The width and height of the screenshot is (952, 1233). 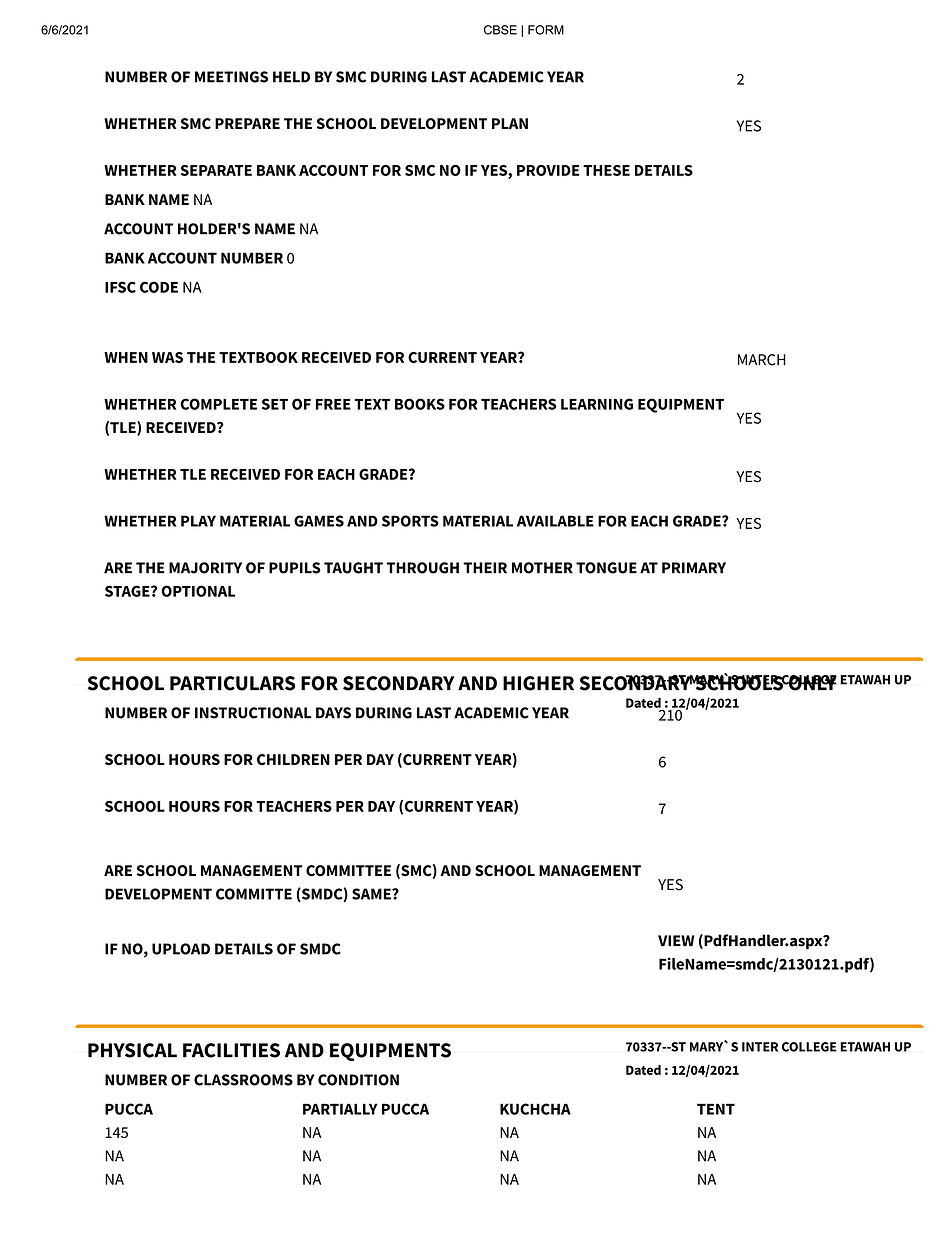 What do you see at coordinates (243, 1080) in the screenshot?
I see `CLASSROOMS` at bounding box center [243, 1080].
